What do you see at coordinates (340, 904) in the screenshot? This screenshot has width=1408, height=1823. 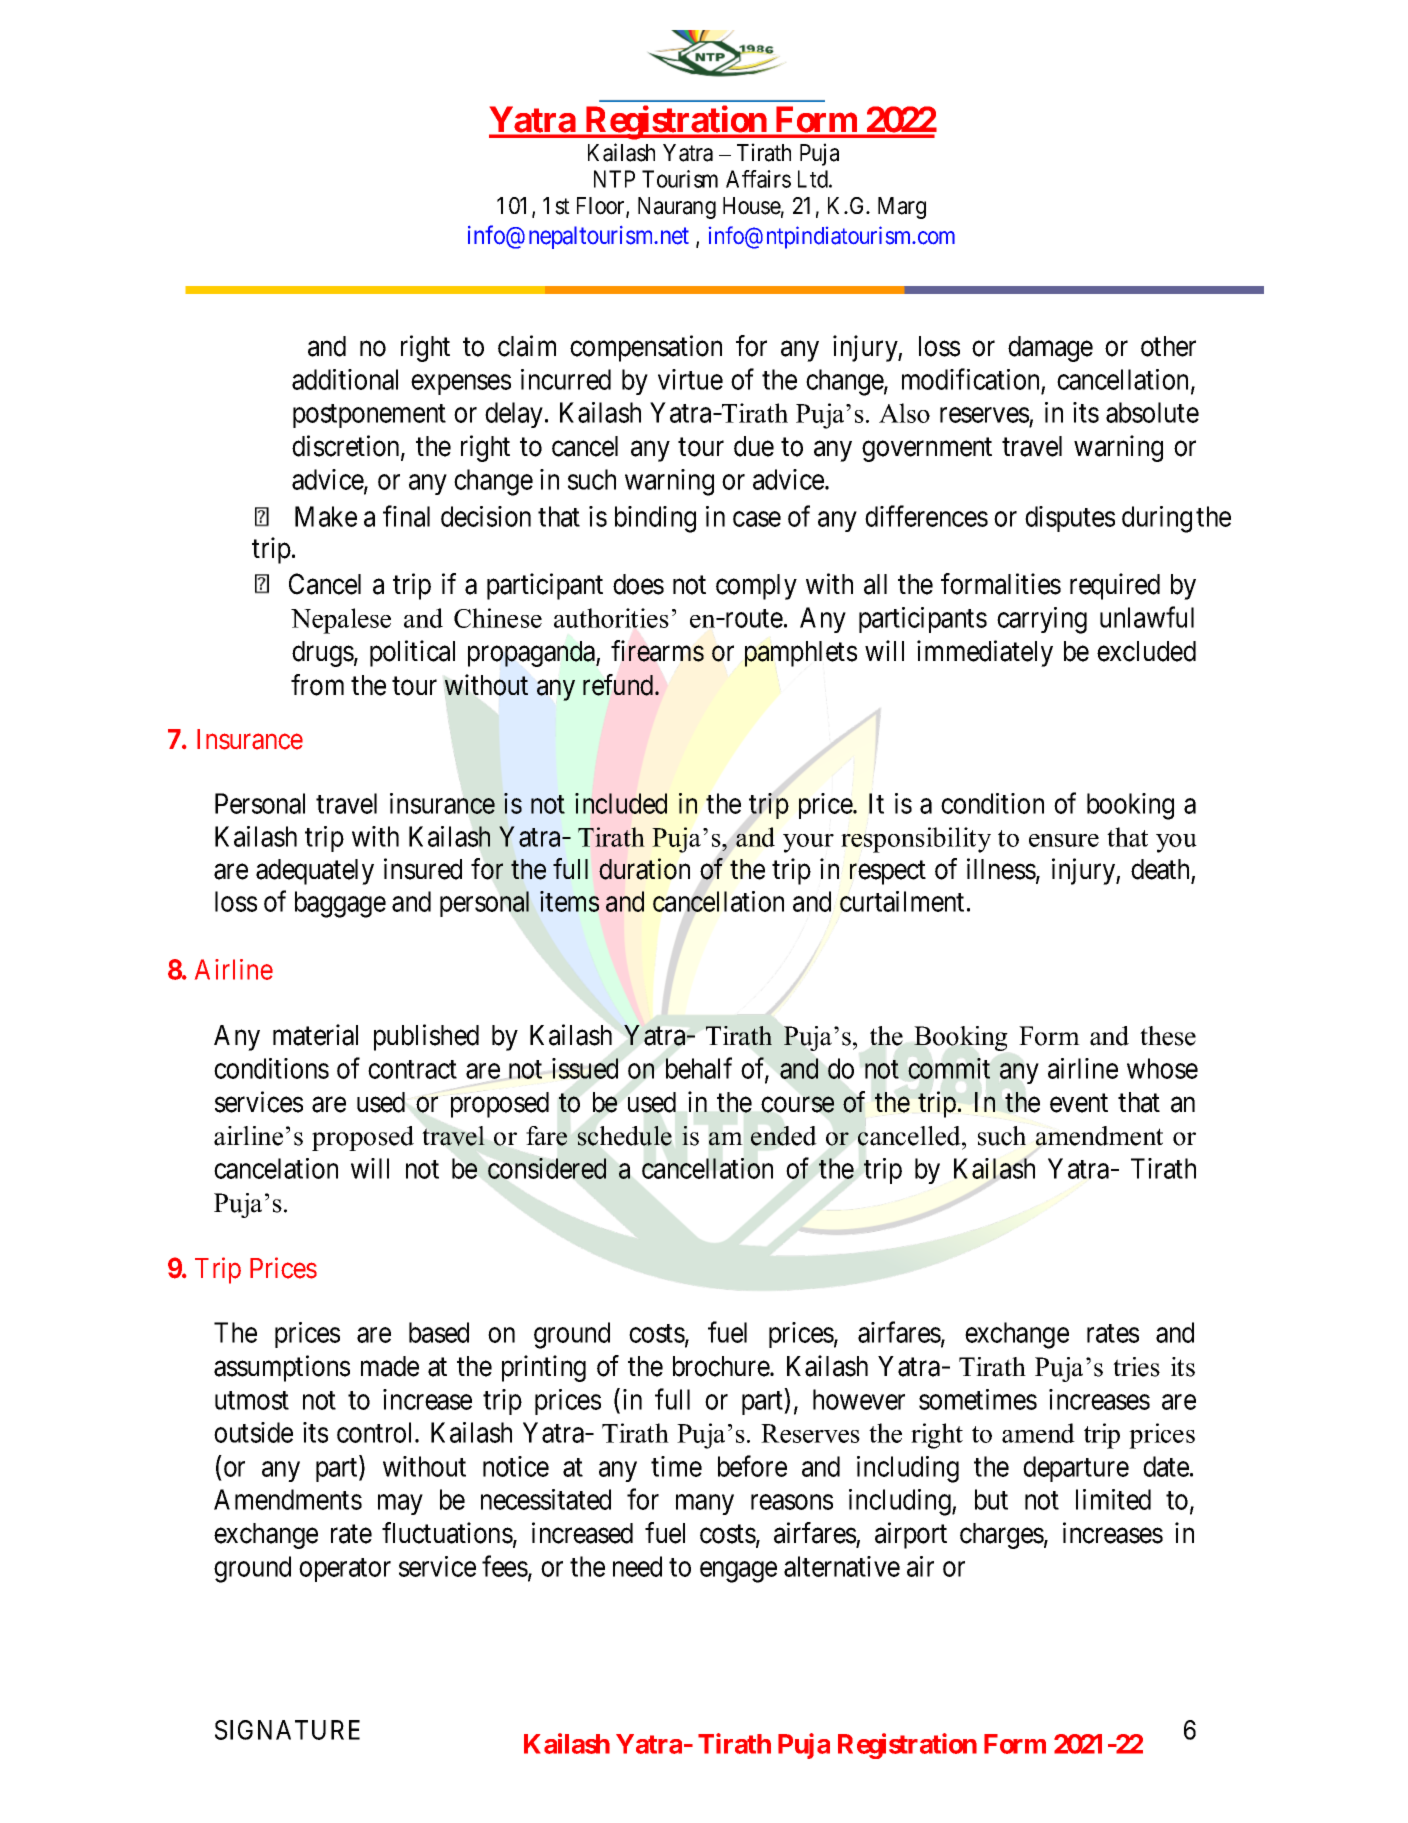 I see `baggage` at bounding box center [340, 904].
